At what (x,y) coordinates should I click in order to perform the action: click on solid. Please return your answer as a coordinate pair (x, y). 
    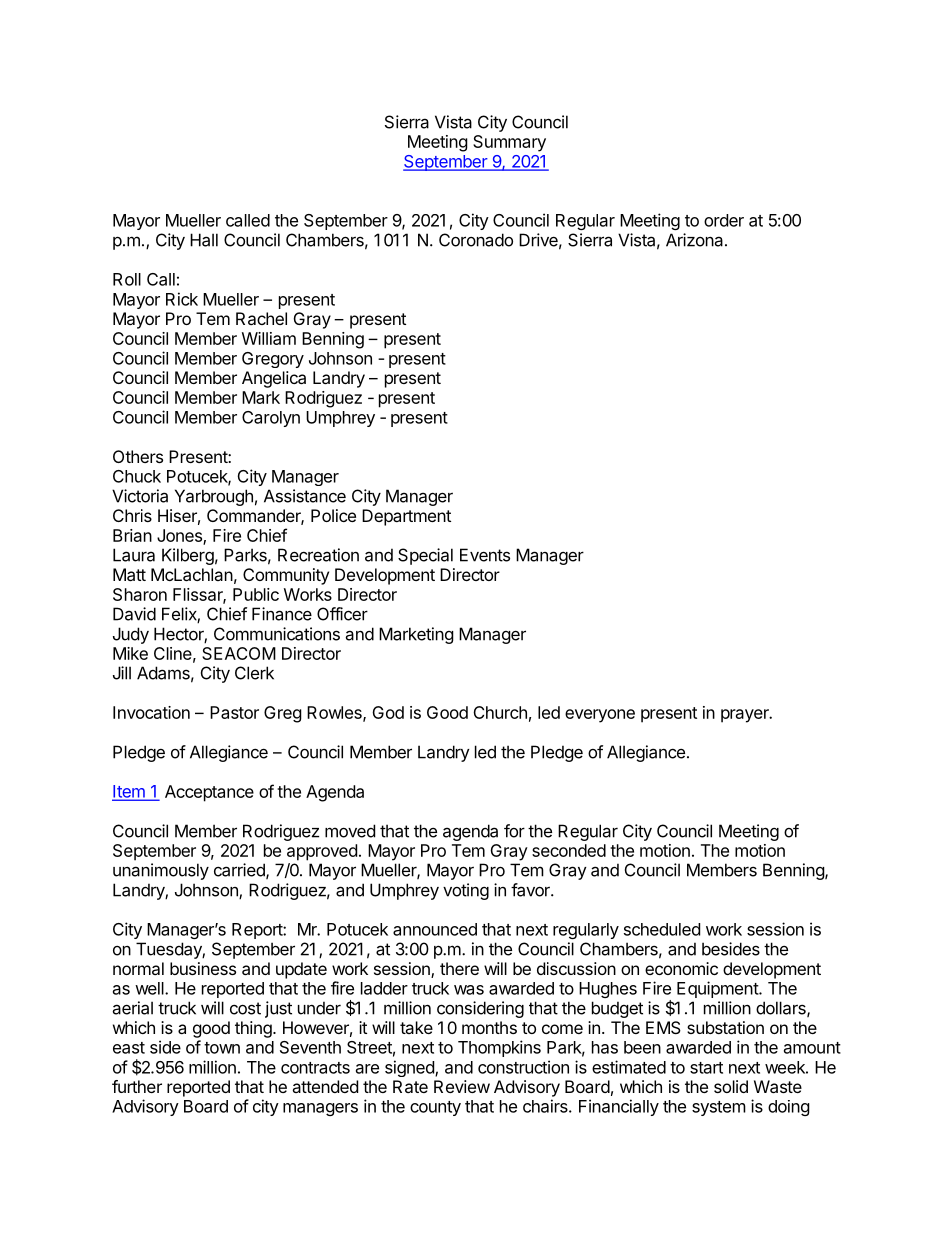
    Looking at the image, I should click on (731, 1086).
